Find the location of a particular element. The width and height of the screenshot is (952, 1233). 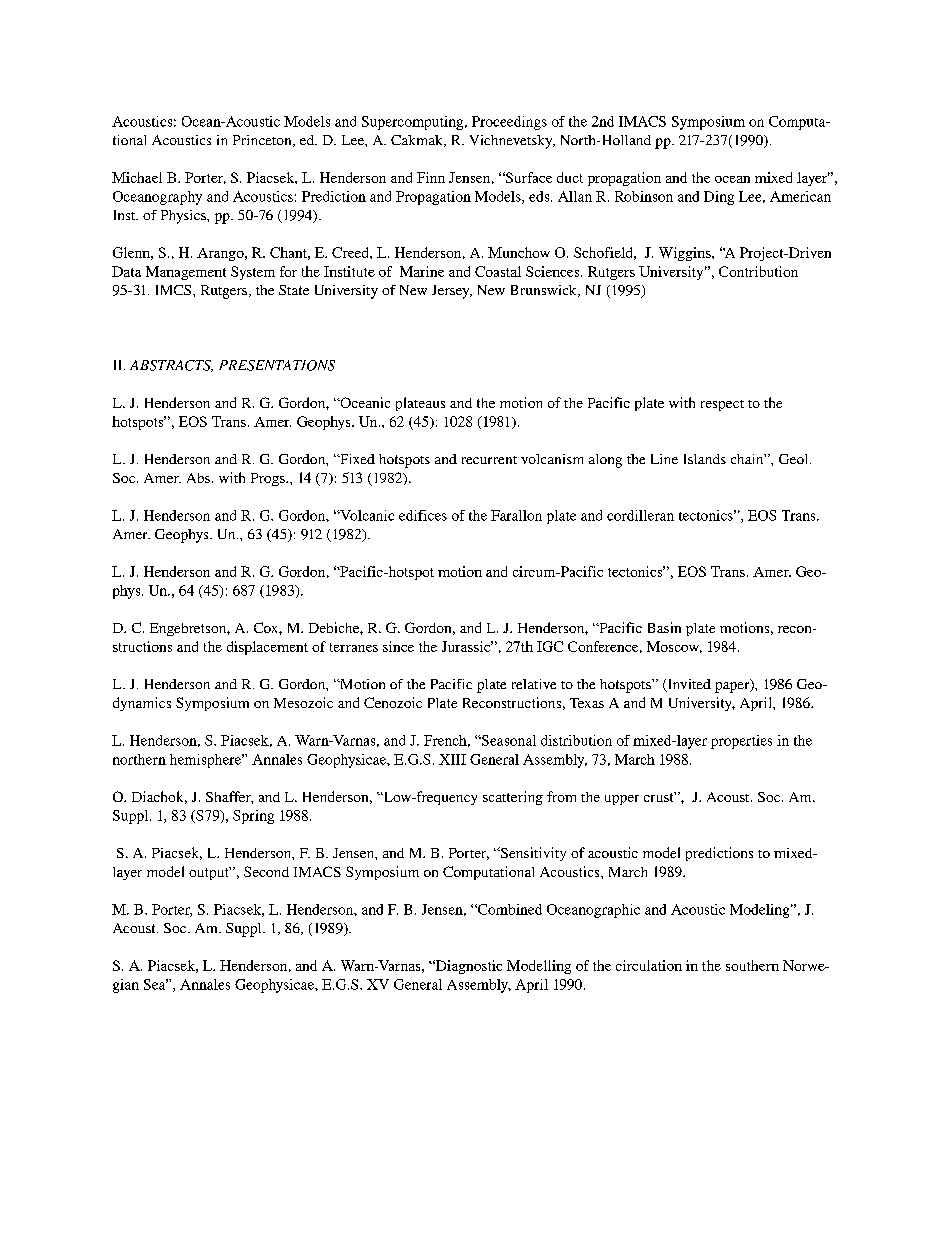

edifices is located at coordinates (423, 515).
